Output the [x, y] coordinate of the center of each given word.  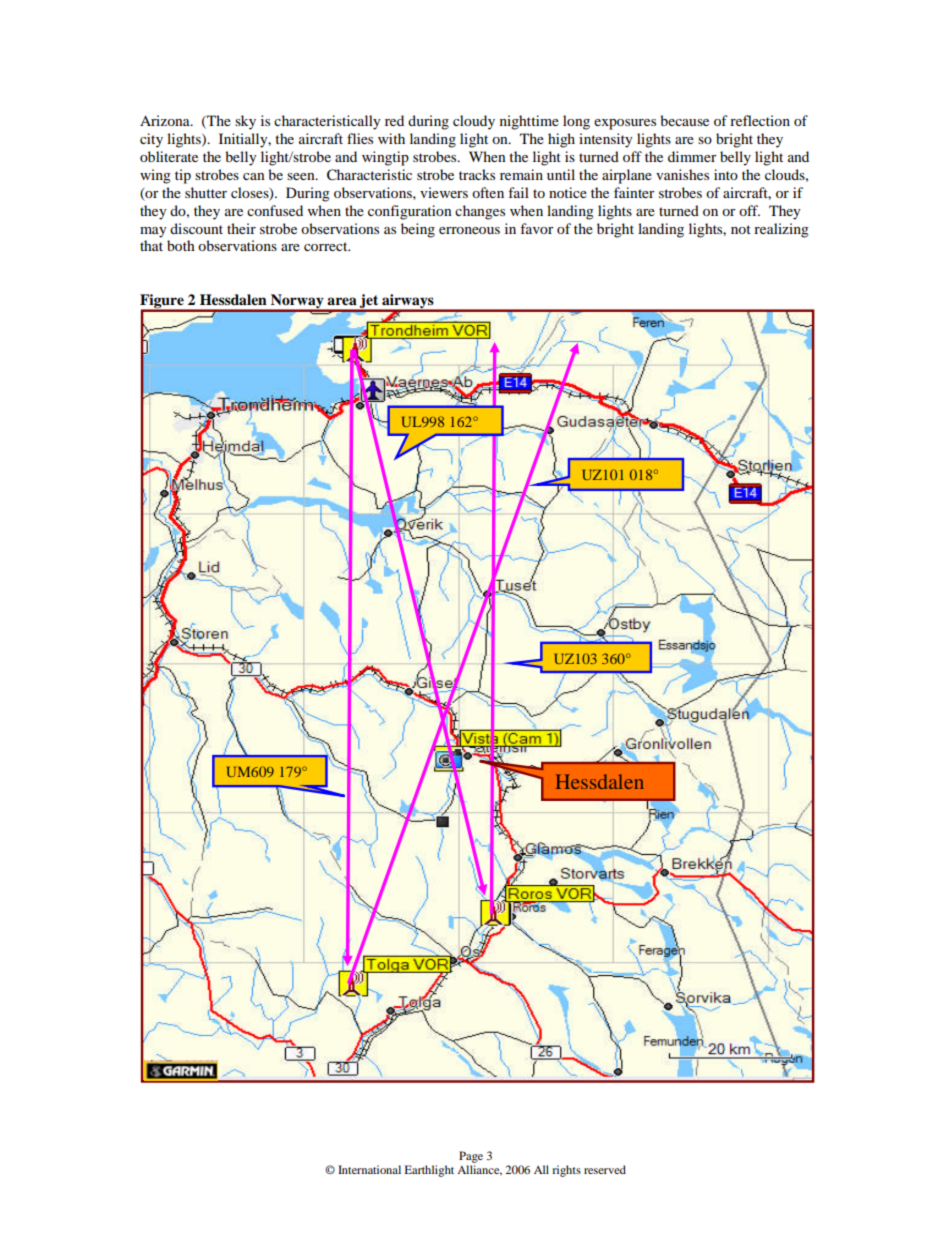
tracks [477, 174]
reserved [605, 1169]
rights [566, 1171]
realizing [781, 230]
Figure [163, 302]
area [342, 301]
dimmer [692, 156]
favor [537, 228]
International [369, 1169]
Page [471, 1157]
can [254, 176]
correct [327, 246]
